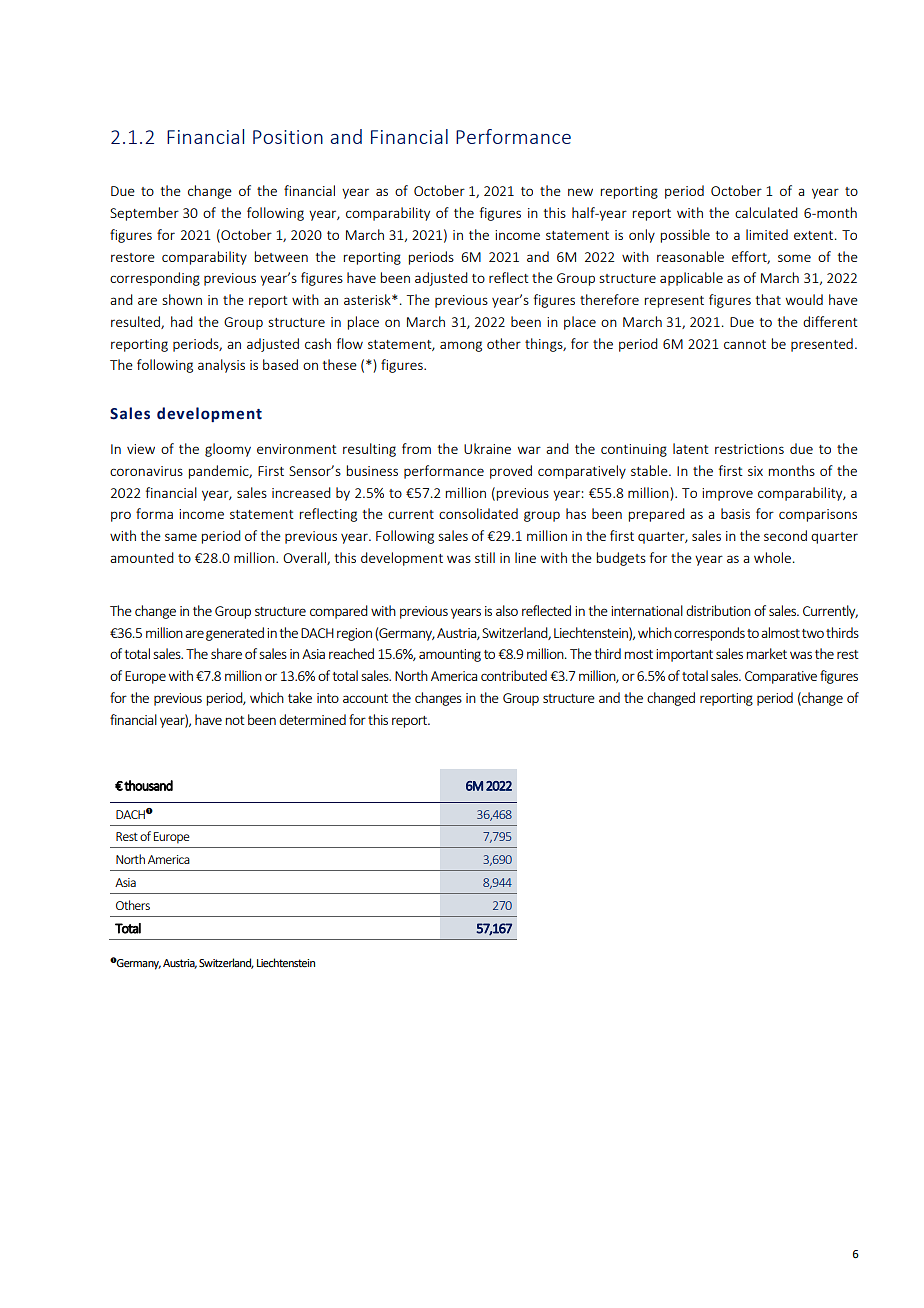  What do you see at coordinates (288, 137) in the page?
I see `Position` at bounding box center [288, 137].
